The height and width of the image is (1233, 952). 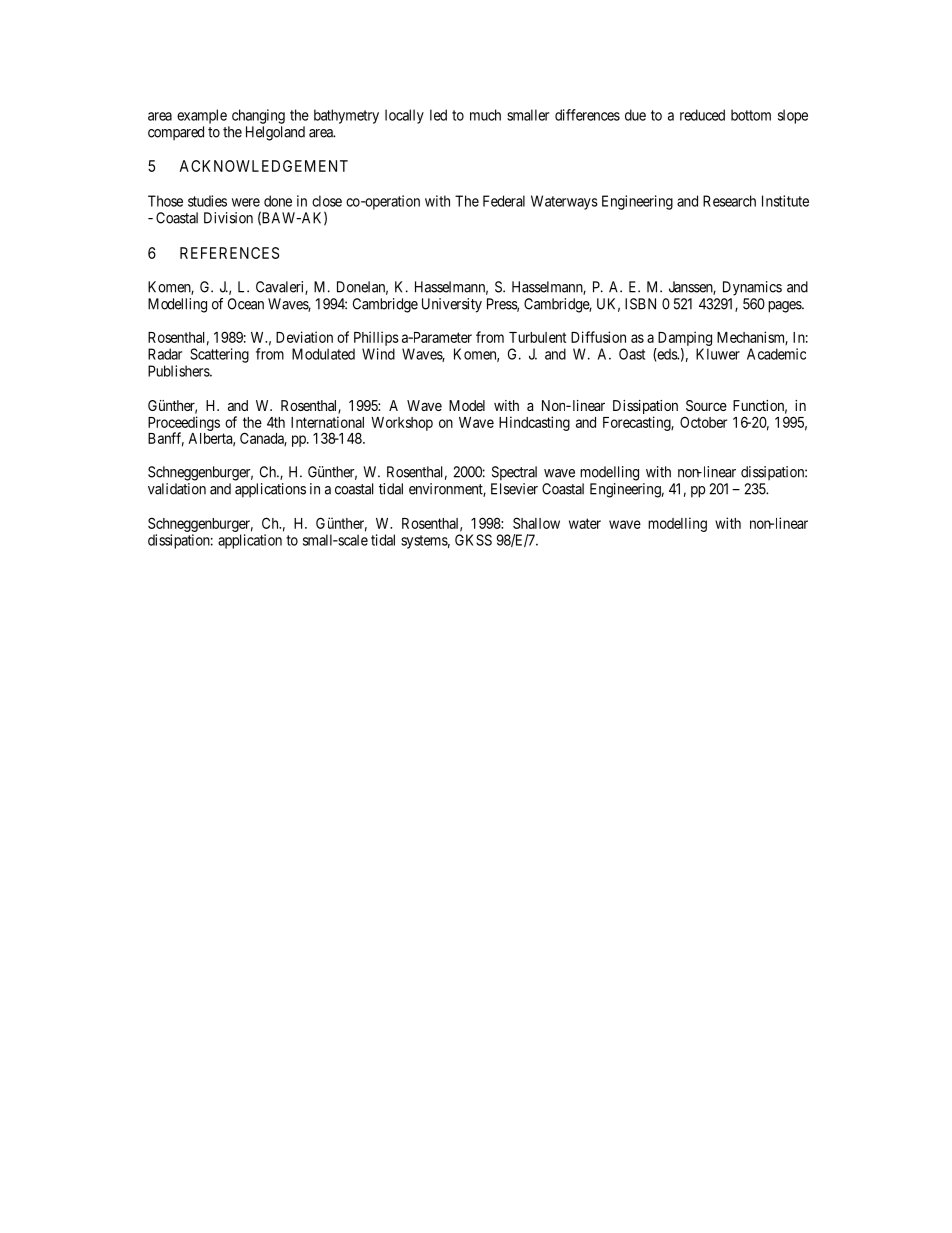 I want to click on validation, so click(x=177, y=489).
